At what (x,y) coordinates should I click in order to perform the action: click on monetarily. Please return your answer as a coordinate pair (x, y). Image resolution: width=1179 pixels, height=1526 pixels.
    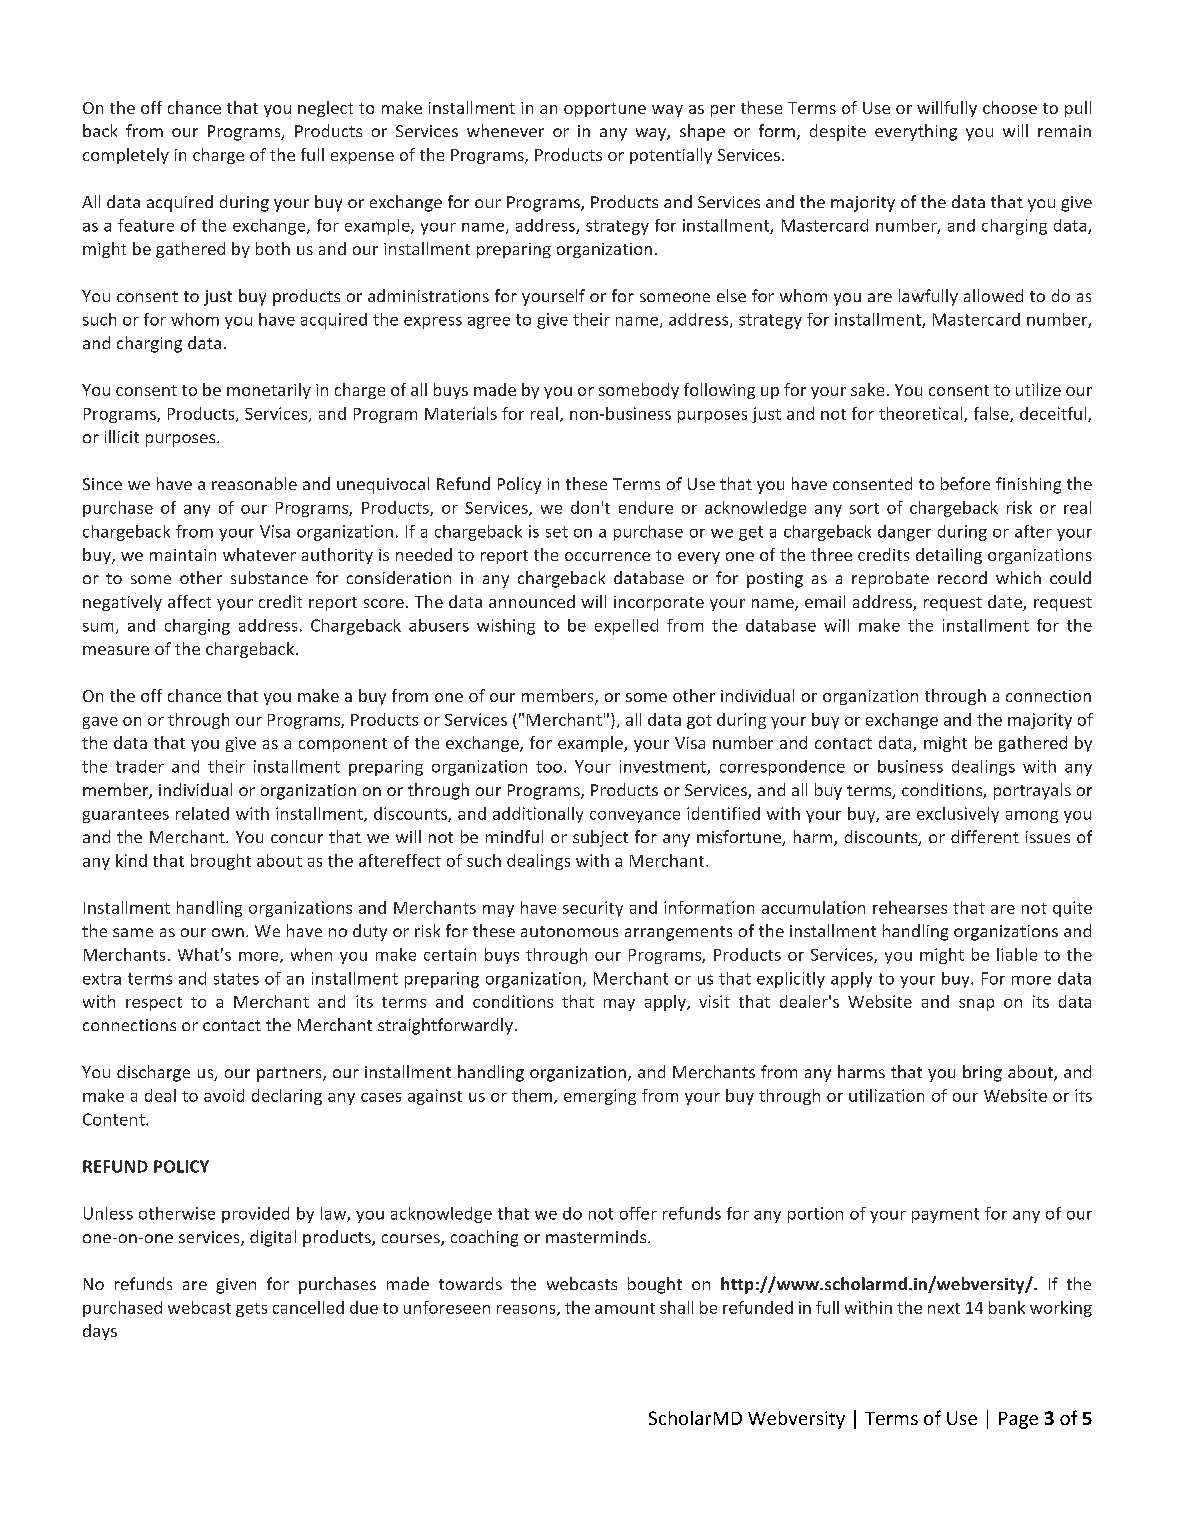
    Looking at the image, I should click on (269, 391).
